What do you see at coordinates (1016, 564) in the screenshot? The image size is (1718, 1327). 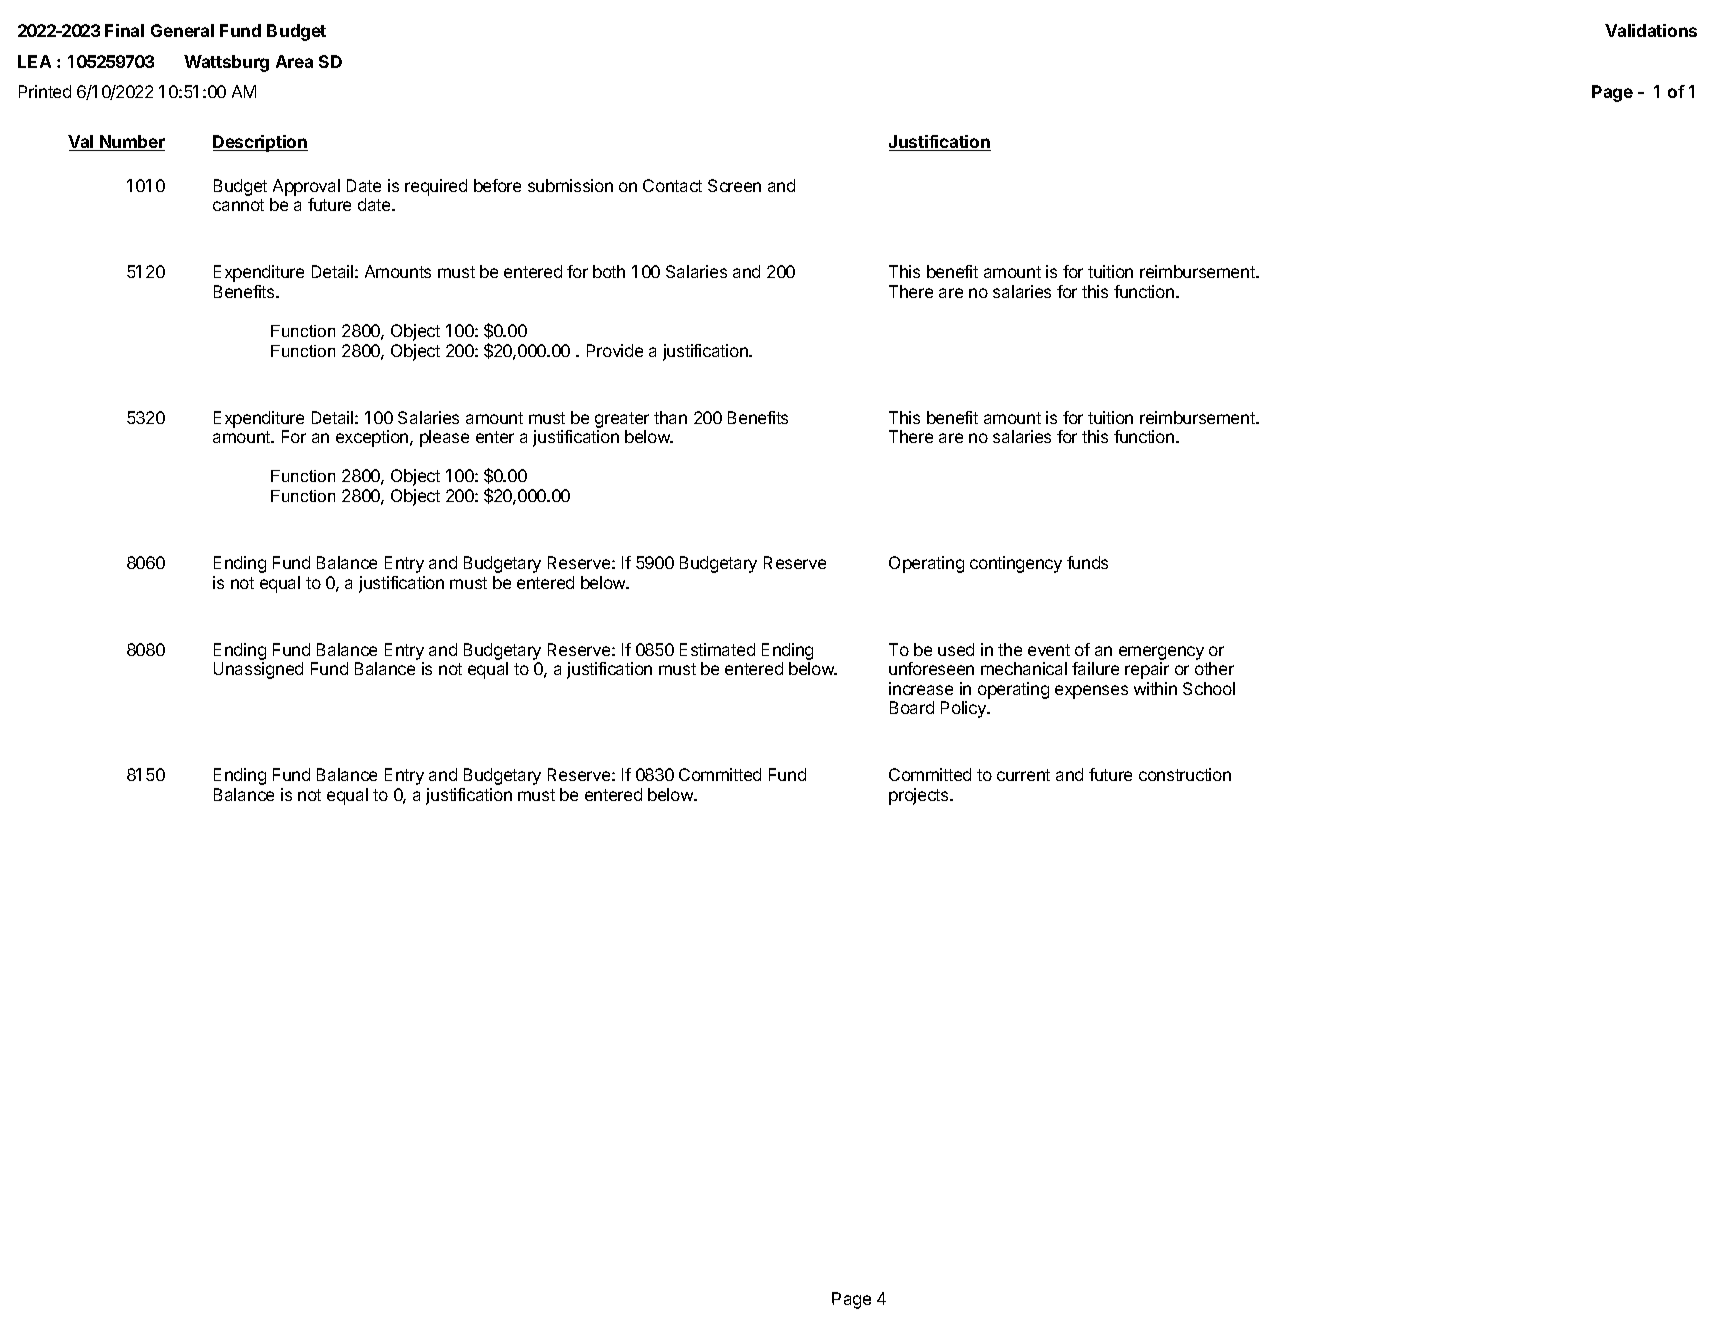 I see `contingency` at bounding box center [1016, 564].
